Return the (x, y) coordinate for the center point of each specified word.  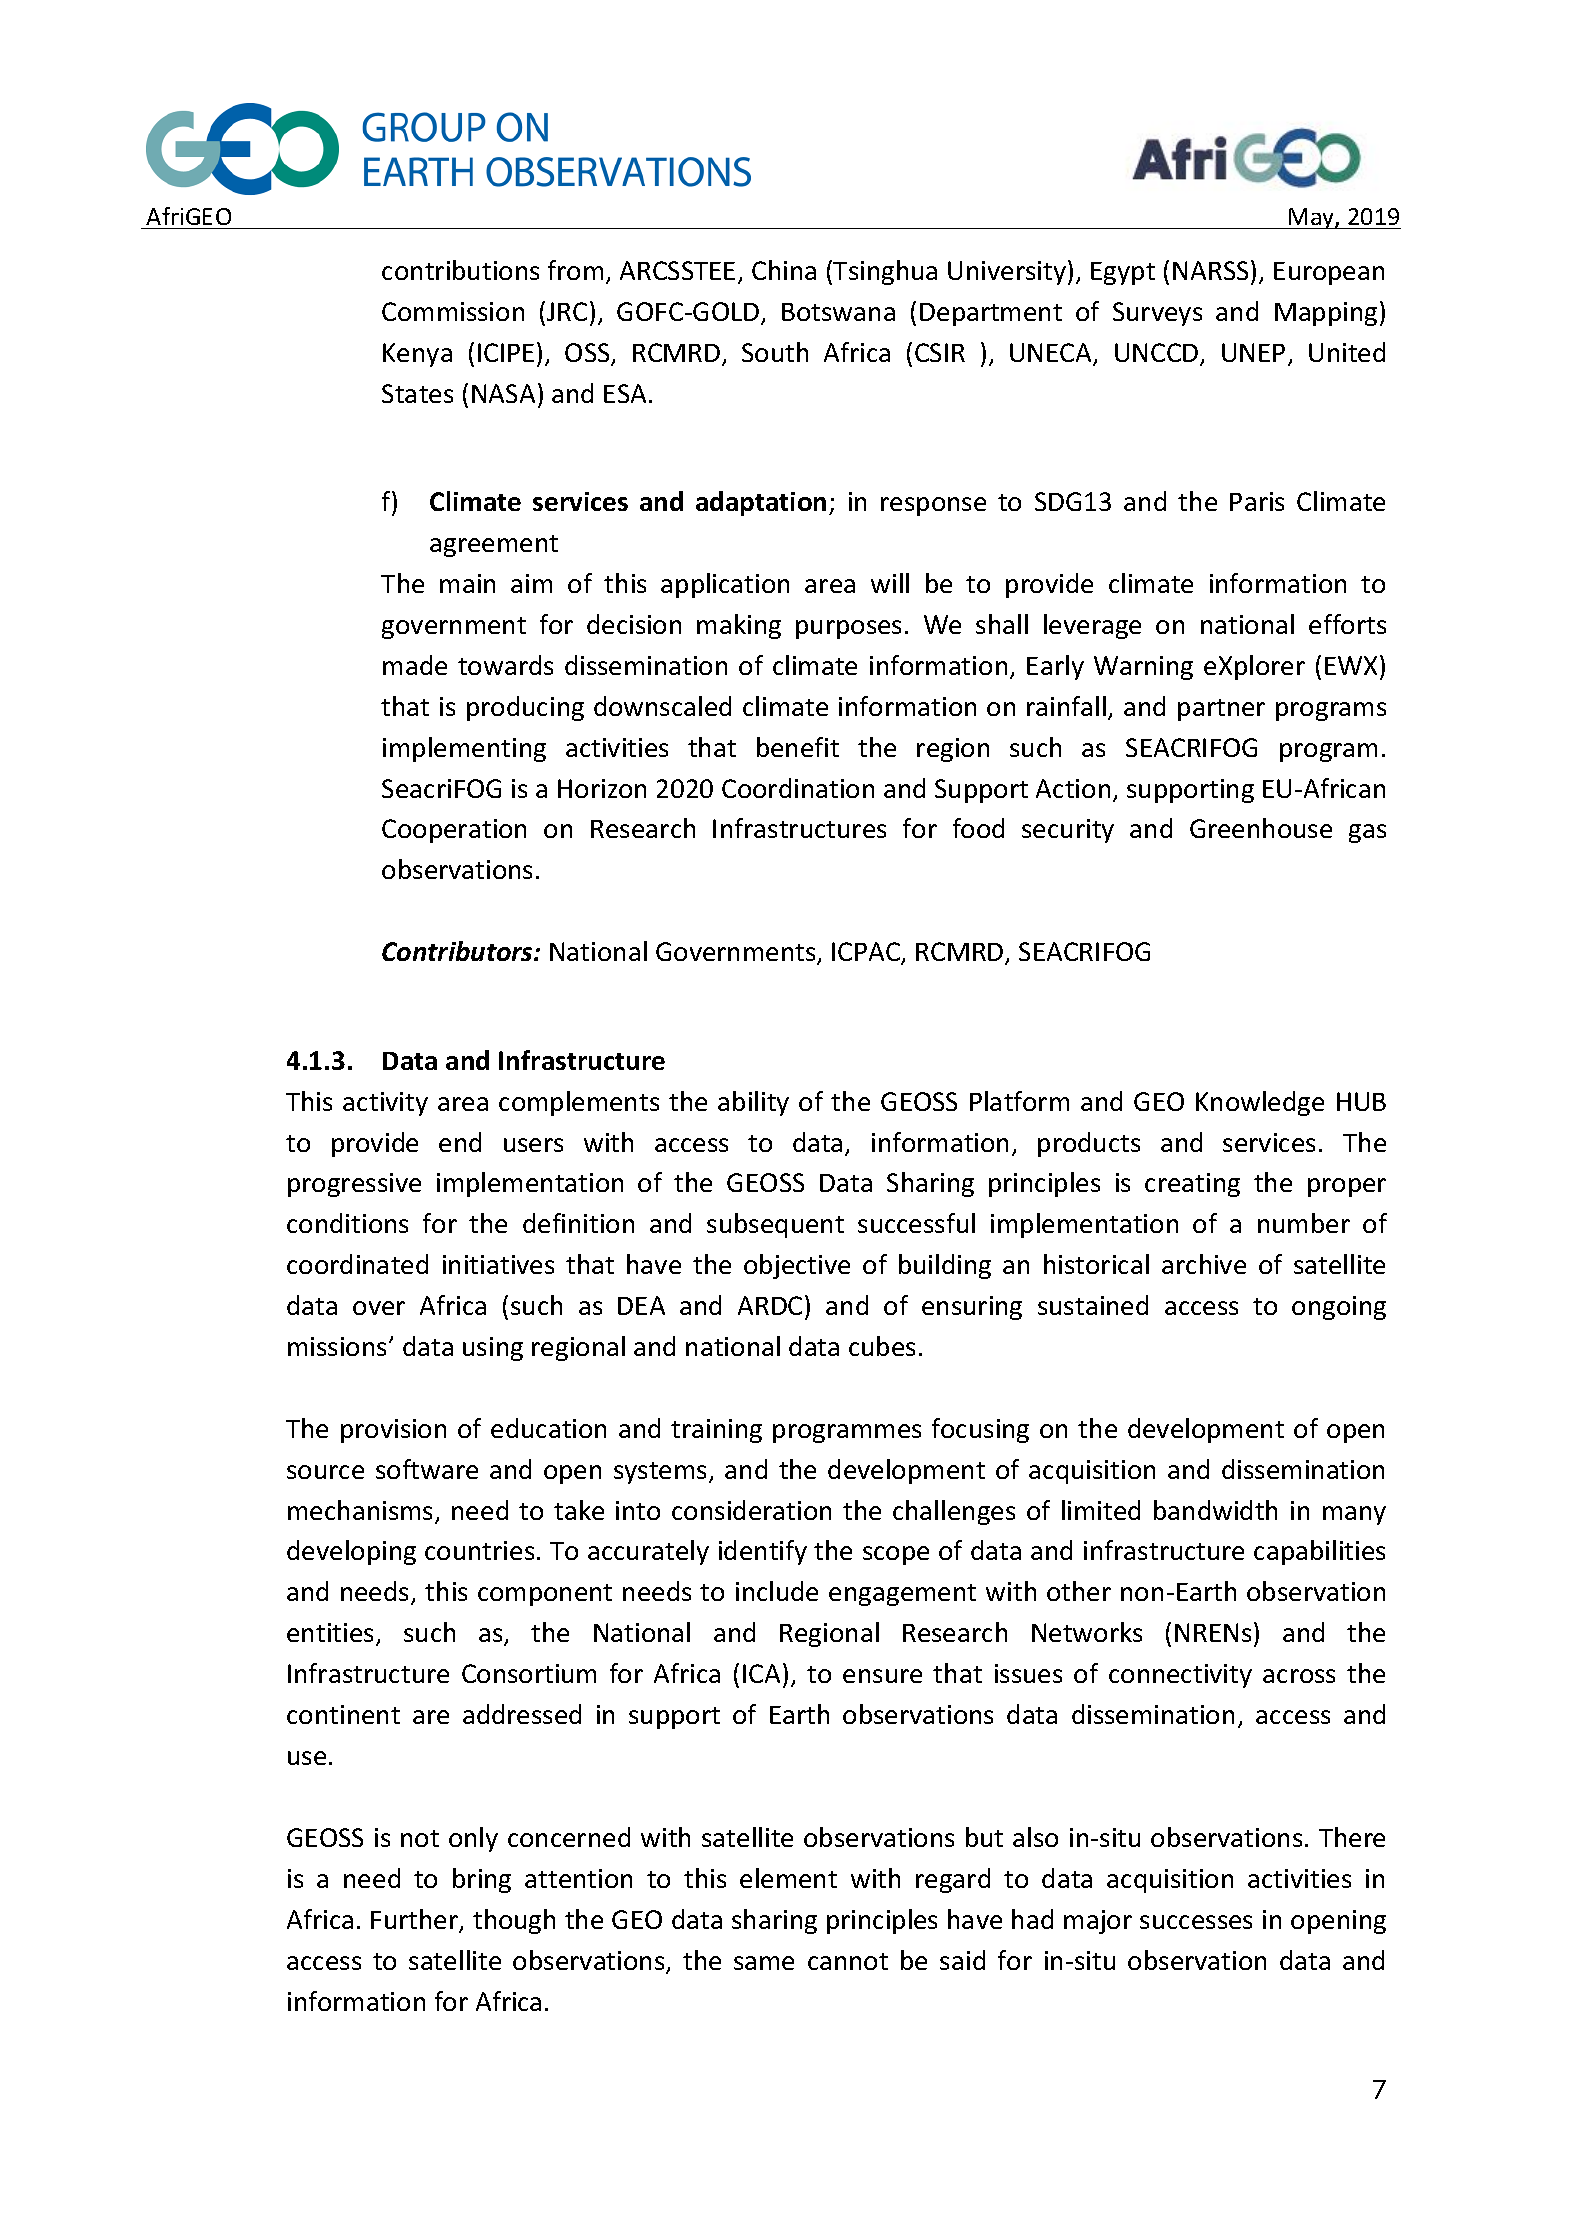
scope (896, 1555)
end (460, 1142)
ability (753, 1103)
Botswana (838, 312)
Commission (453, 311)
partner (1221, 710)
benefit (798, 747)
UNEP (1253, 352)
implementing (464, 749)
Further (416, 1920)
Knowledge (1260, 1103)
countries (479, 1550)
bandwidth (1215, 1510)
